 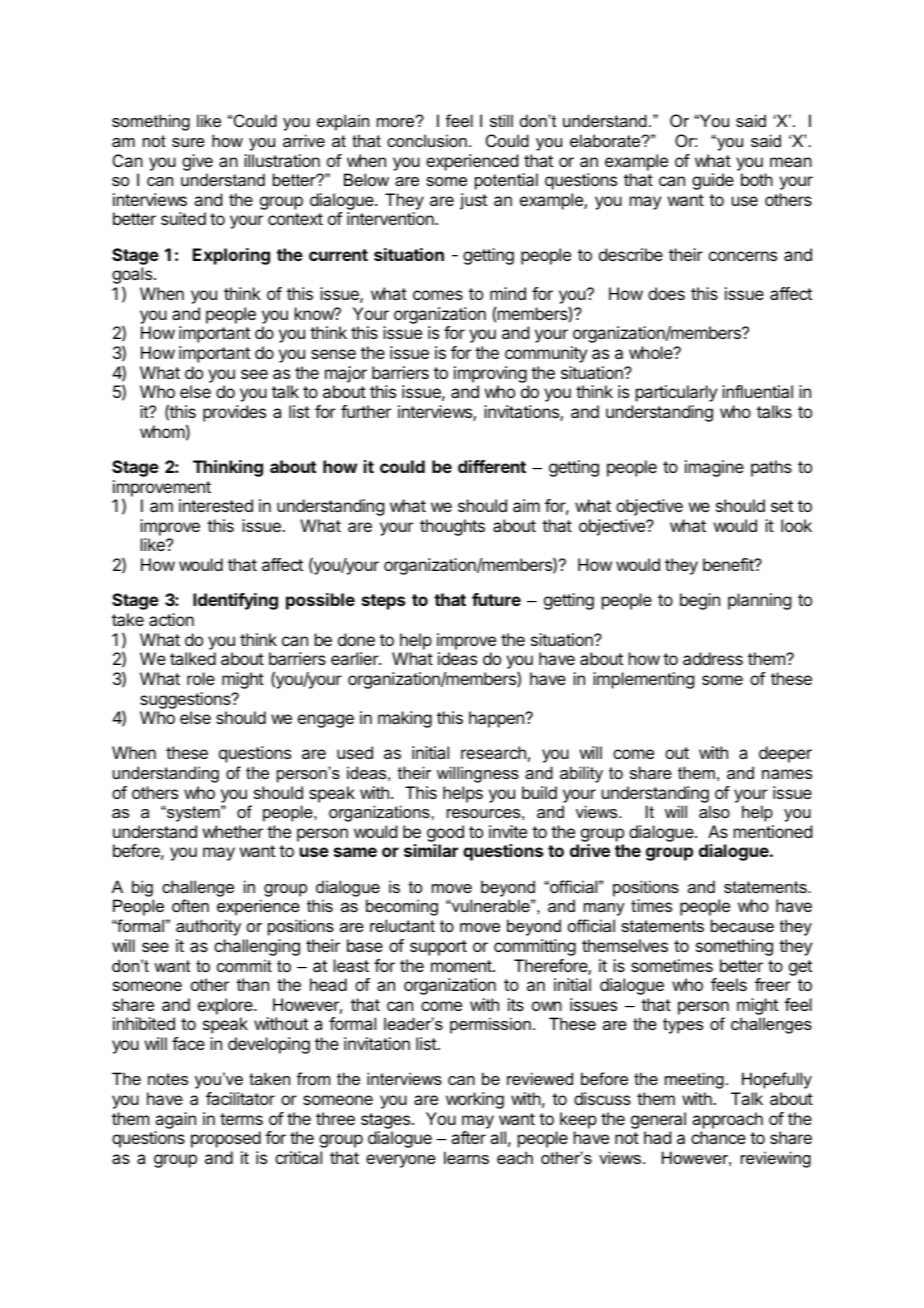 What do you see at coordinates (713, 658) in the page?
I see `address` at bounding box center [713, 658].
